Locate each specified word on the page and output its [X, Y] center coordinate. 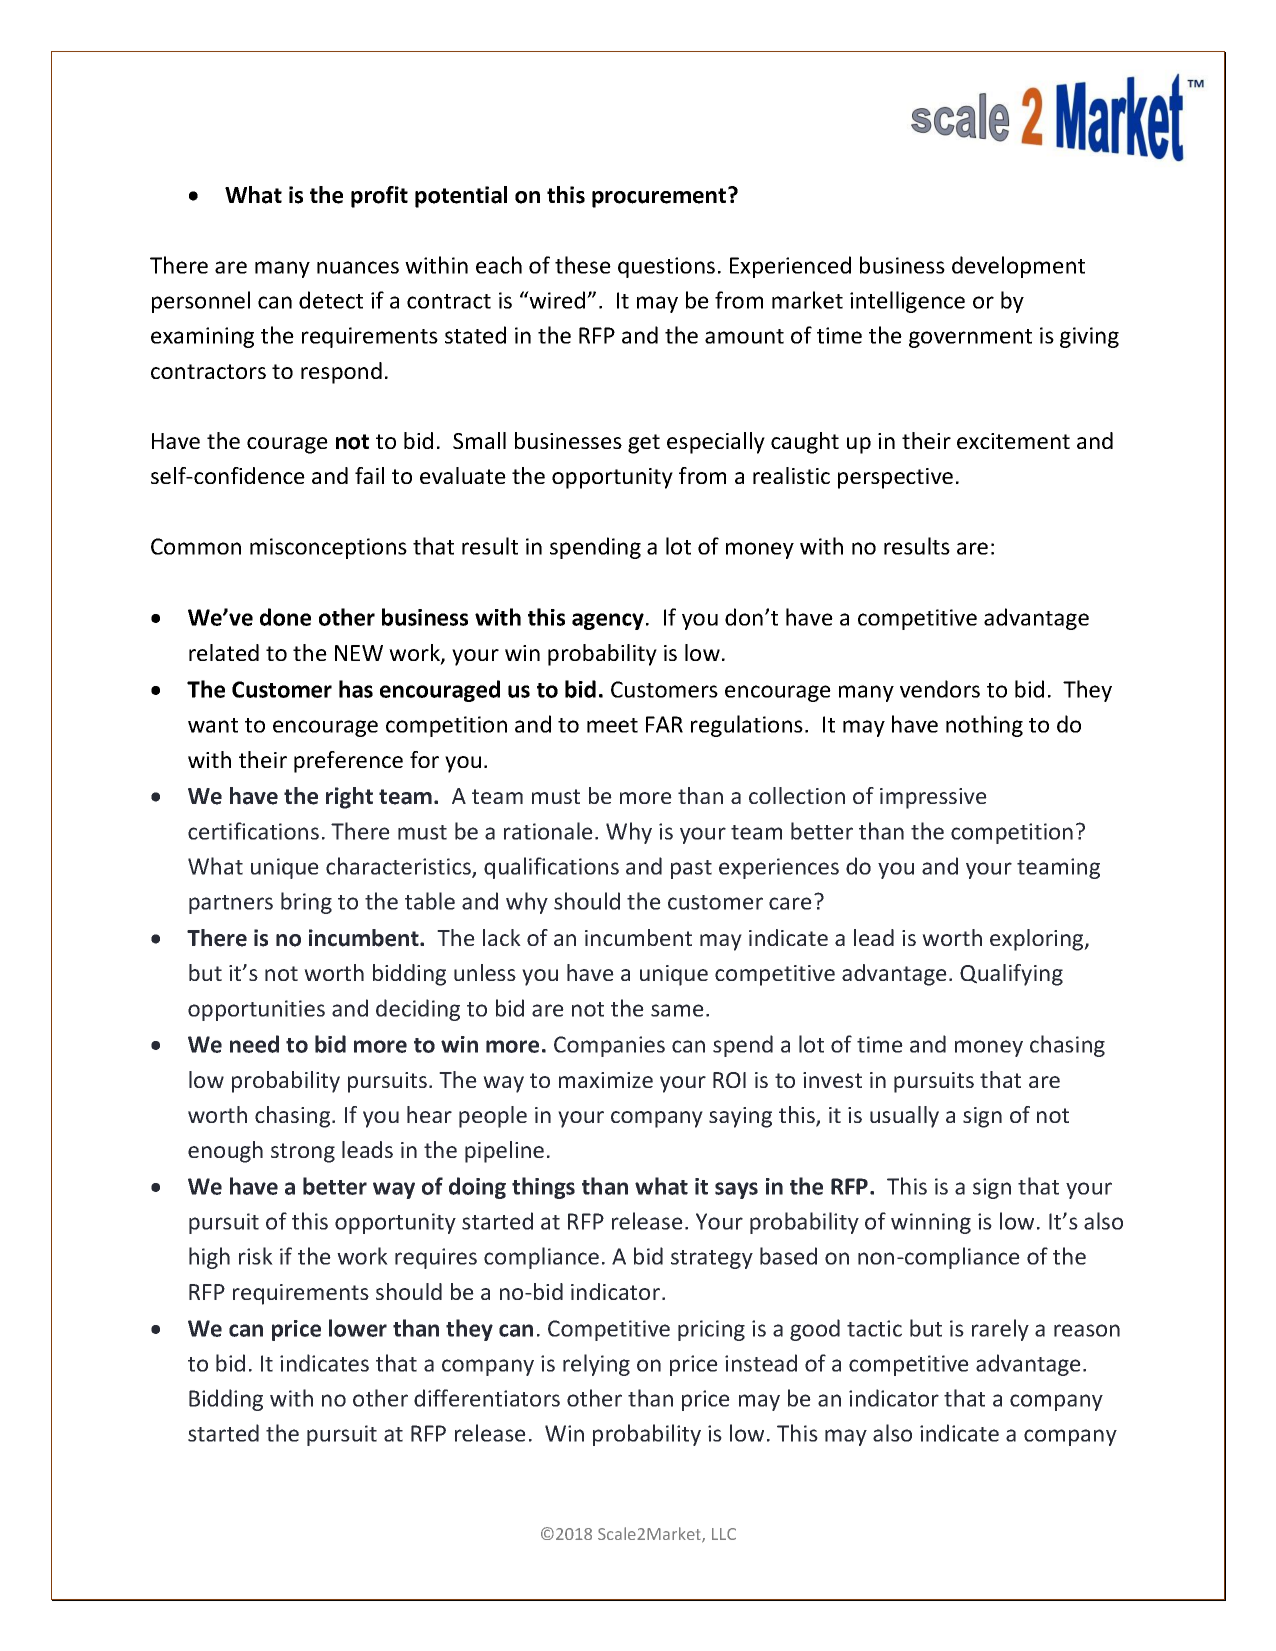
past [691, 869]
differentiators [487, 1398]
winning [931, 1223]
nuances [358, 267]
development [1018, 267]
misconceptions [328, 548]
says [736, 1190]
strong [303, 1153]
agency [608, 621]
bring [306, 903]
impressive [933, 798]
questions [666, 267]
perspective [895, 478]
